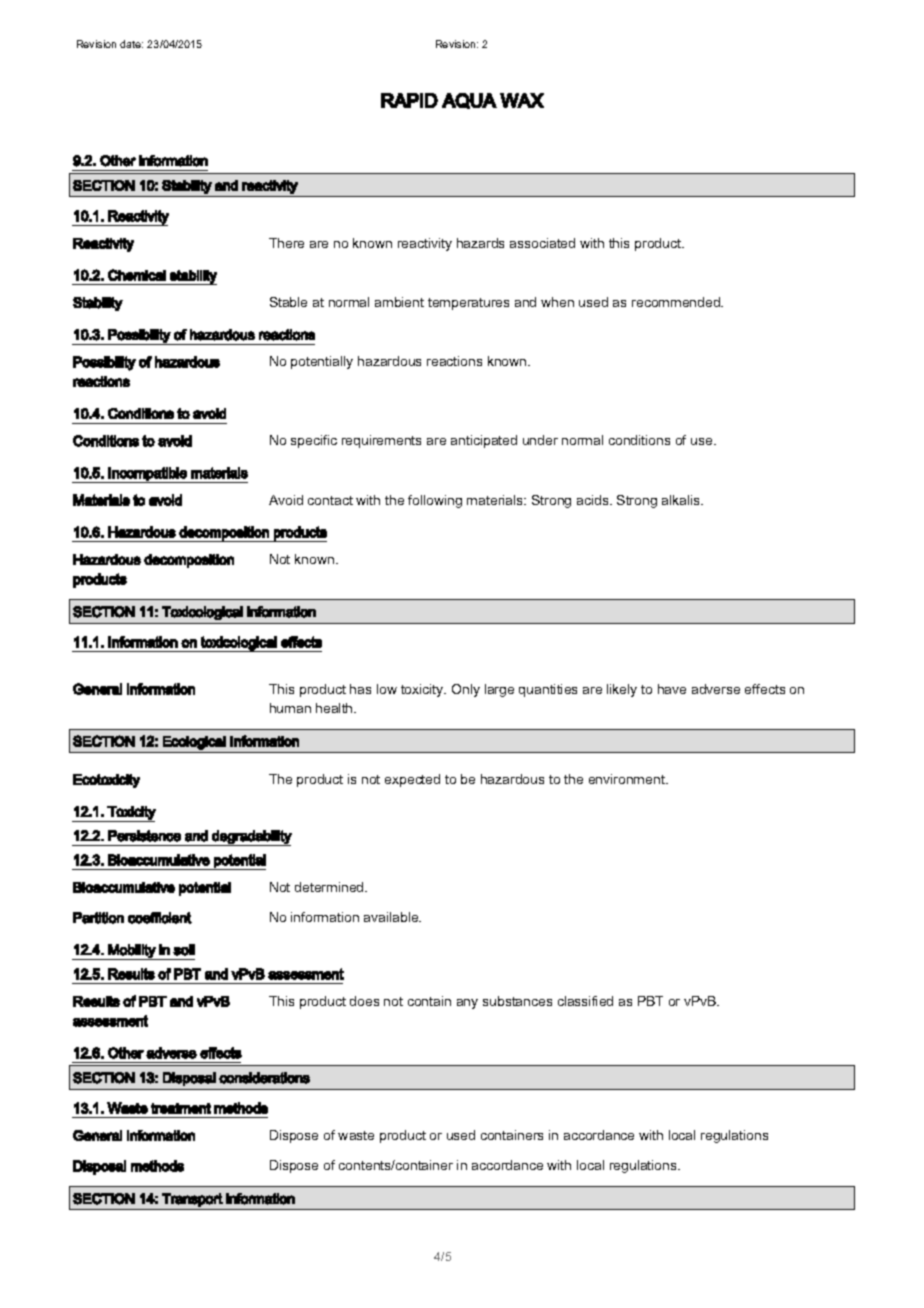 This document has width=924, height=1308. What do you see at coordinates (131, 44) in the document?
I see `date` at bounding box center [131, 44].
